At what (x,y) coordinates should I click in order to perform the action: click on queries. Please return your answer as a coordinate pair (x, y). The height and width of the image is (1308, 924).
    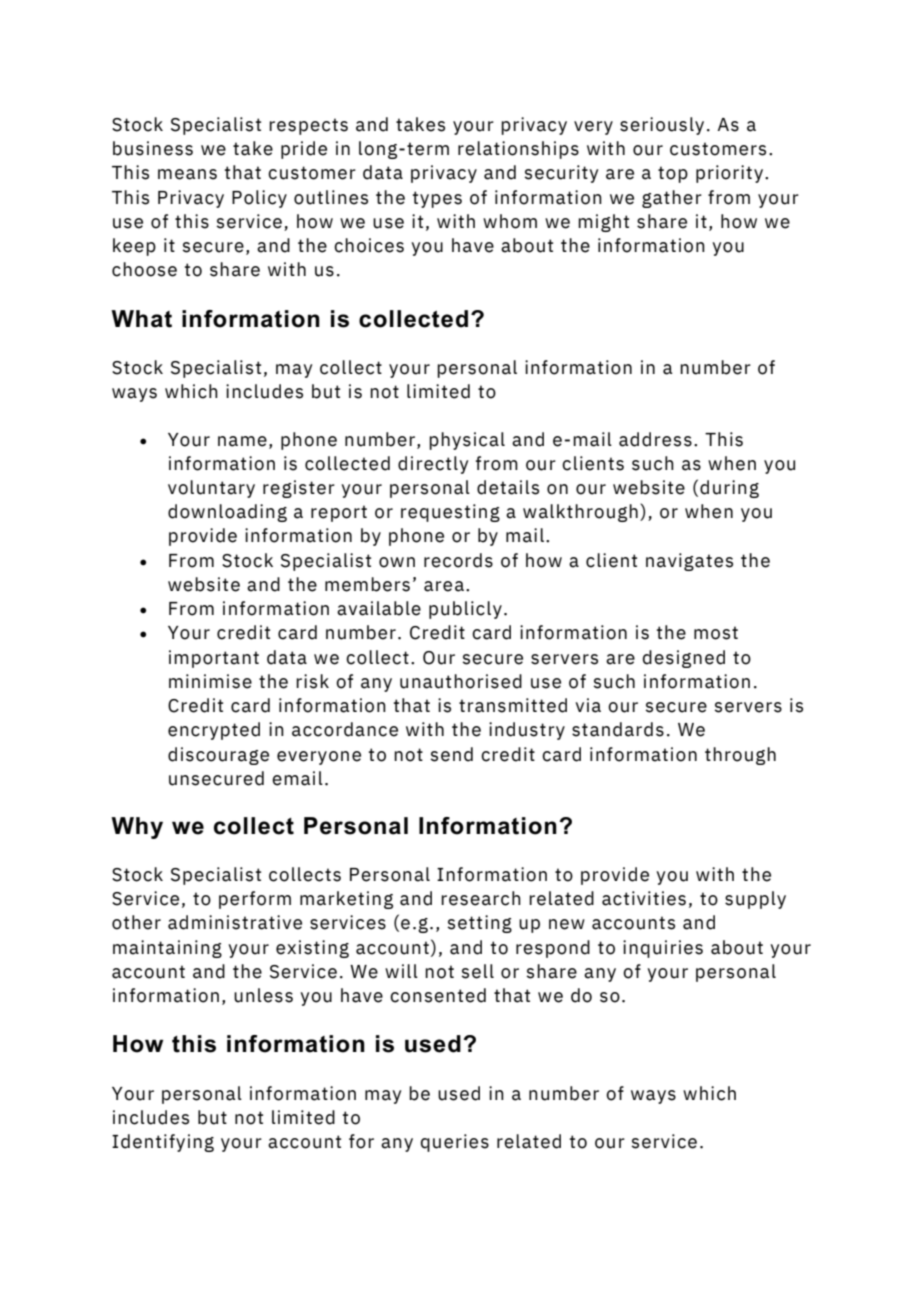
    Looking at the image, I should click on (455, 1143).
